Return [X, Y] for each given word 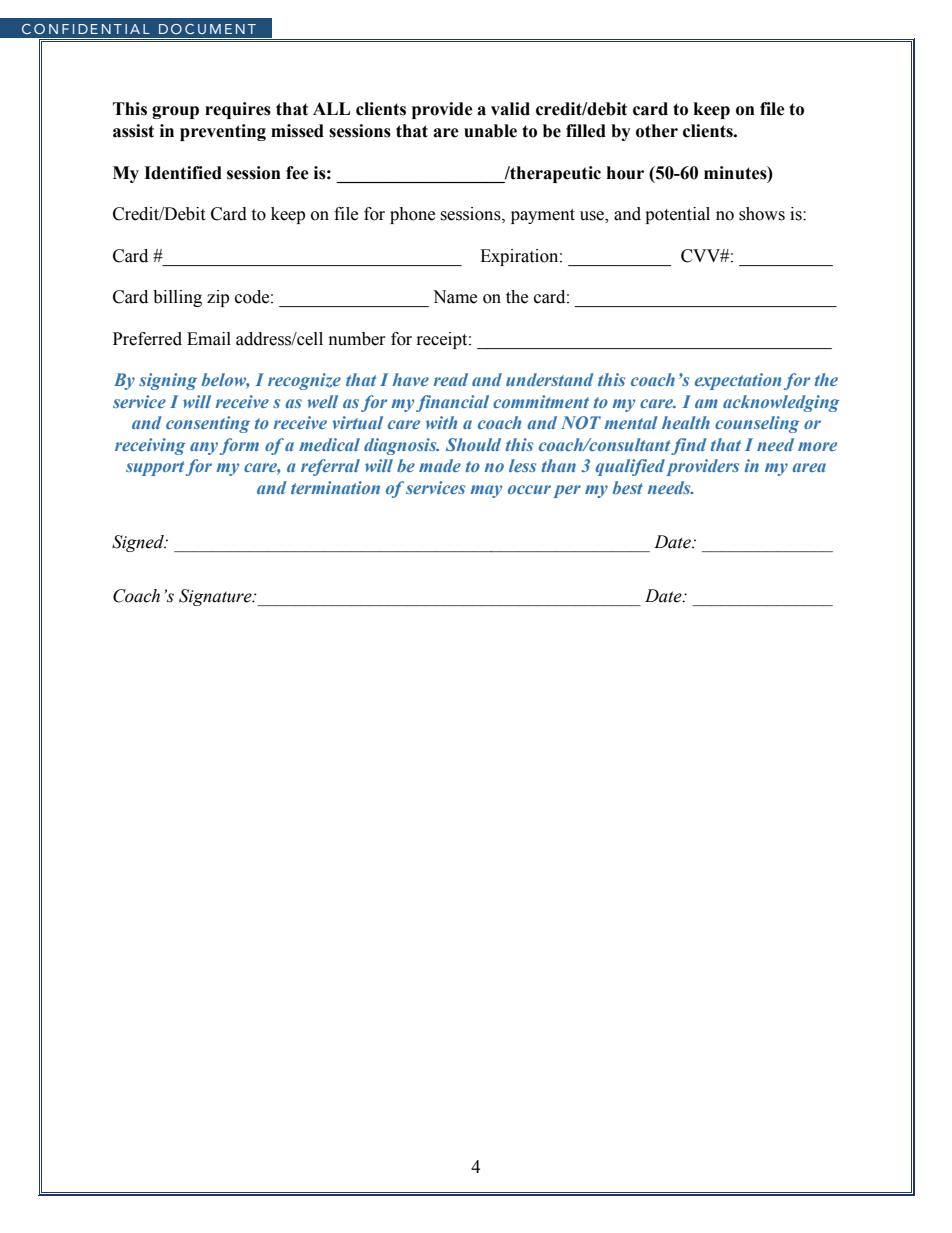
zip [218, 298]
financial [452, 403]
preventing [223, 132]
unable [490, 131]
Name [455, 297]
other [657, 131]
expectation [738, 381]
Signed [139, 543]
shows [762, 214]
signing [168, 381]
